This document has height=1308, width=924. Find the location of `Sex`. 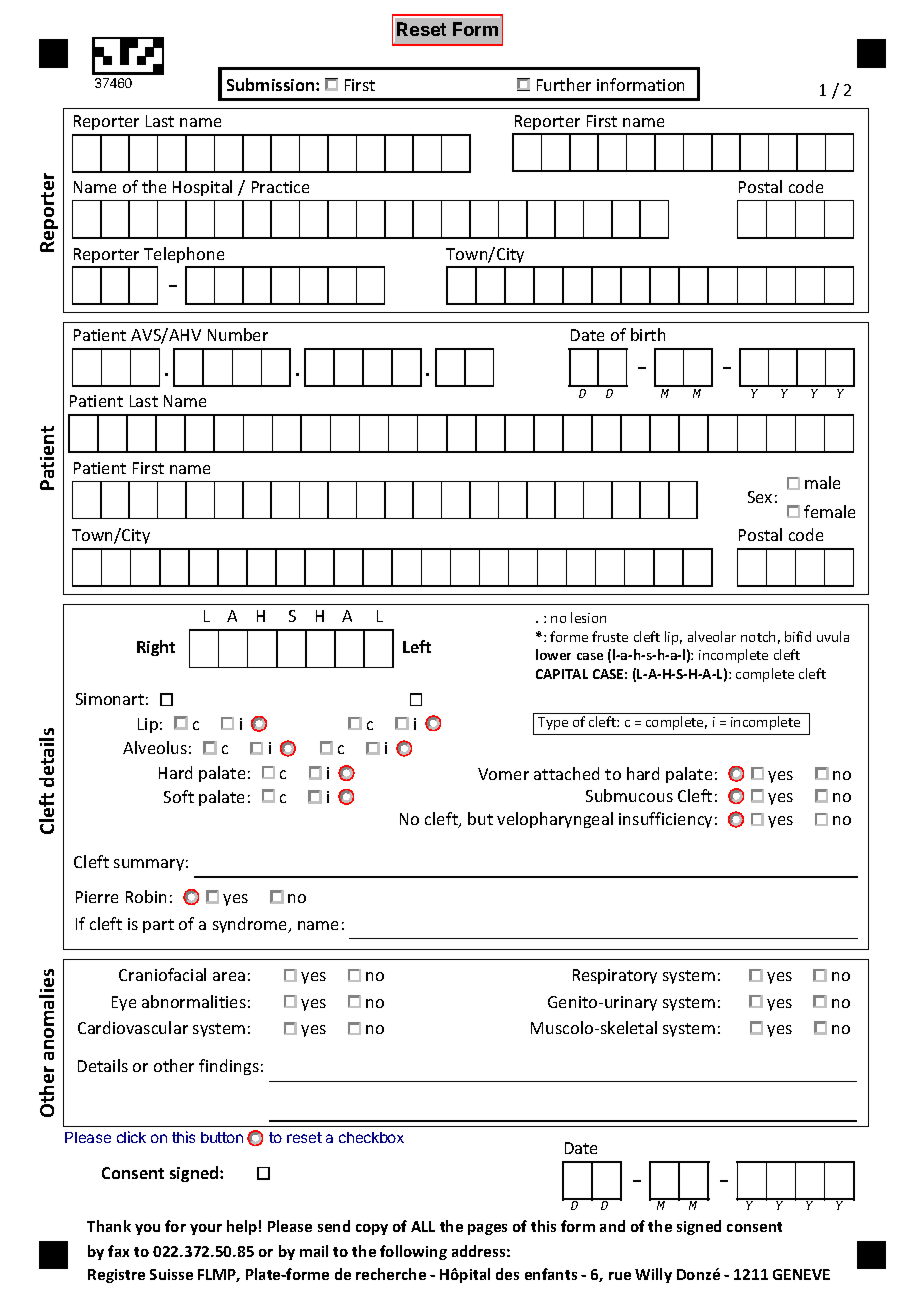

Sex is located at coordinates (760, 497).
